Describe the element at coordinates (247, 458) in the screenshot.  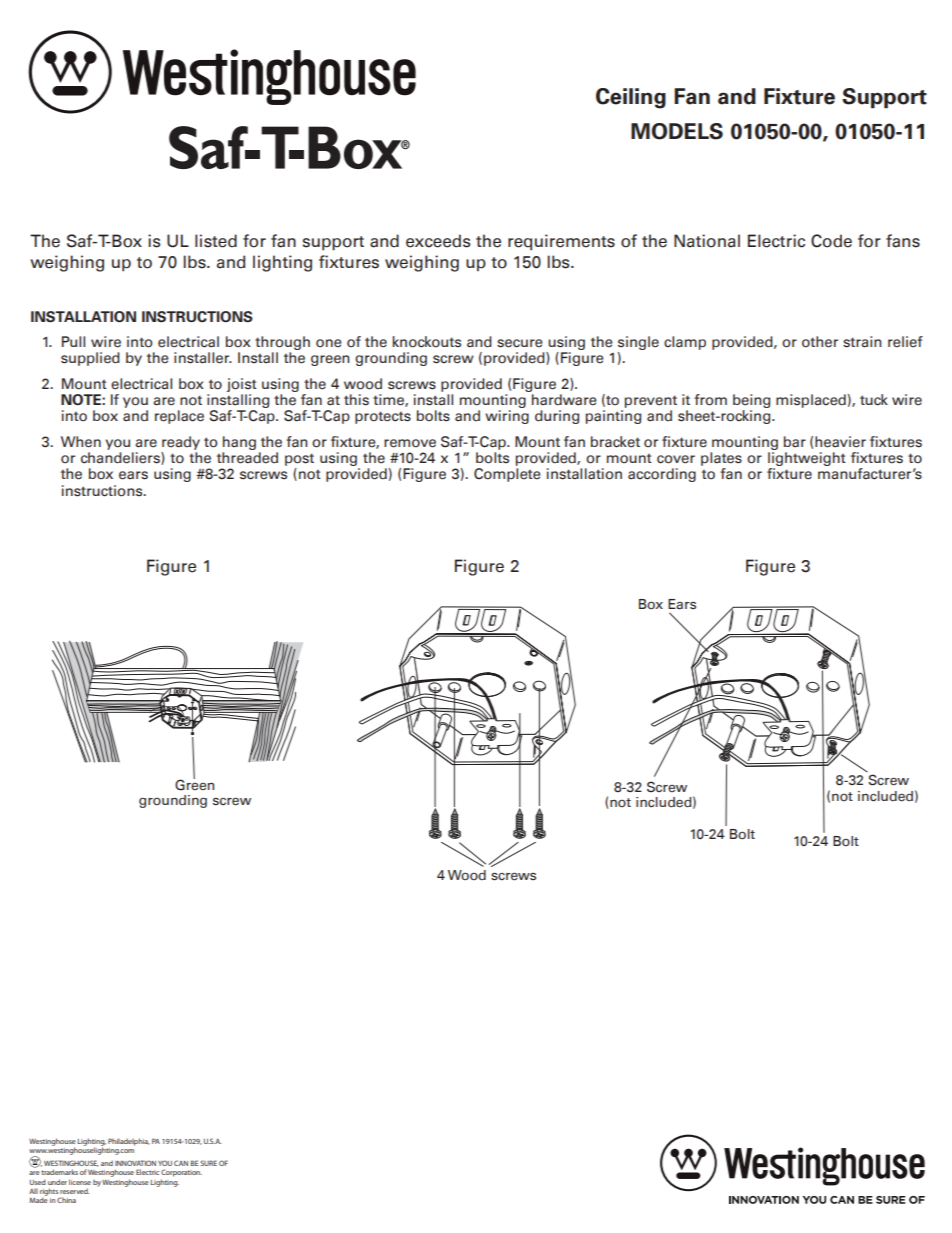
I see `threaded` at that location.
